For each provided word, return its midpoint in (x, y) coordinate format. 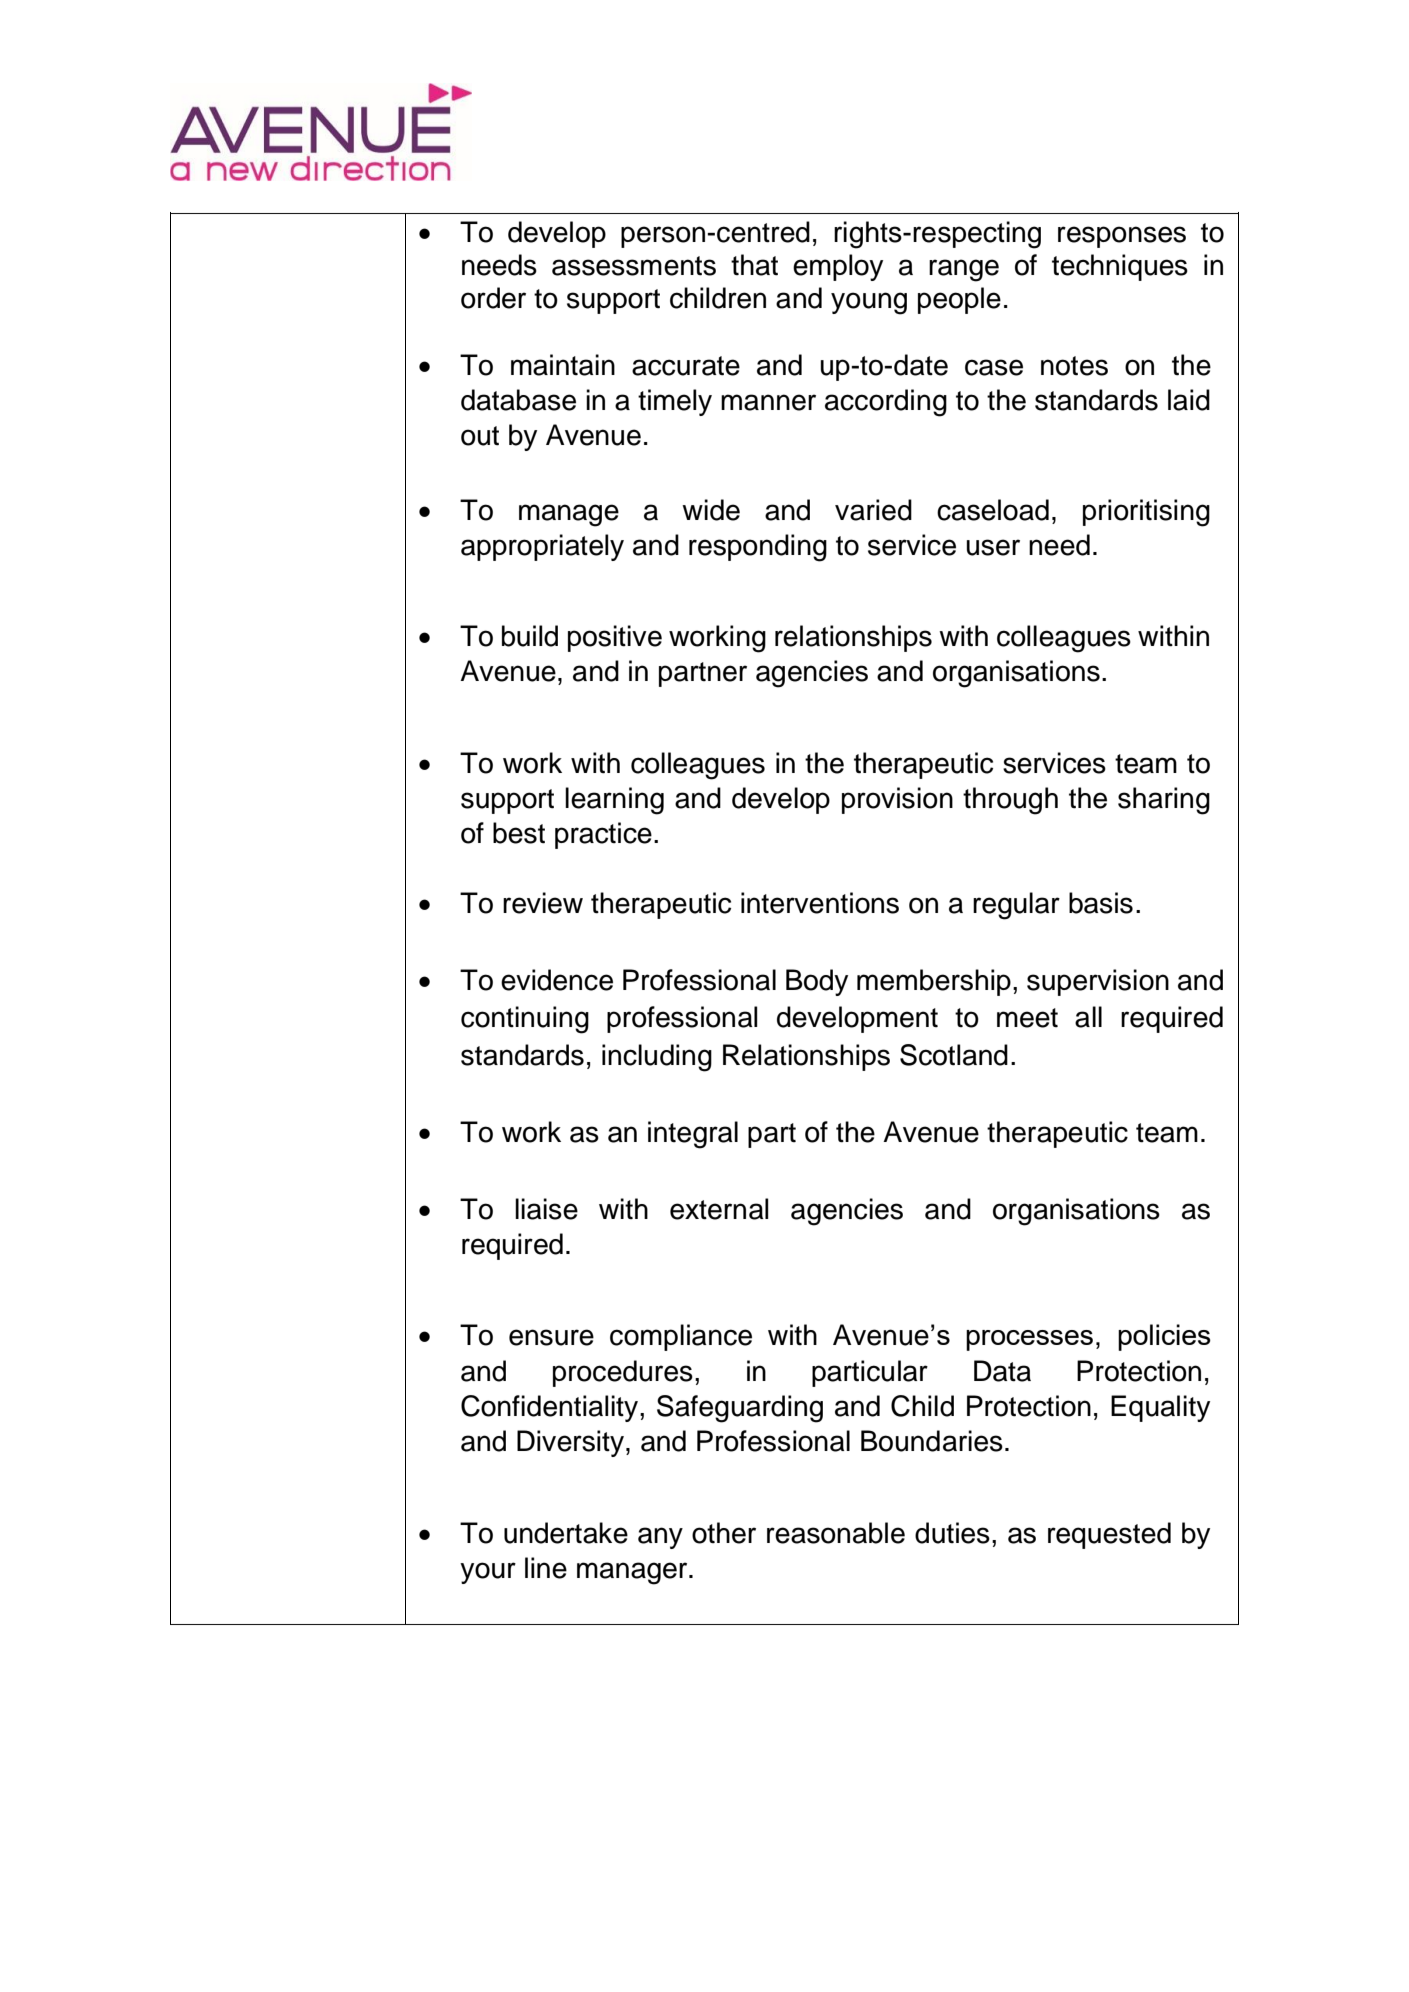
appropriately (542, 547)
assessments (634, 266)
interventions (820, 903)
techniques (1120, 267)
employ (838, 267)
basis (1101, 903)
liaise (546, 1209)
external (719, 1209)
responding (758, 548)
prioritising (1146, 513)
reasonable (836, 1533)
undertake (566, 1533)
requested (1109, 1535)
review (543, 903)
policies (1164, 1337)
